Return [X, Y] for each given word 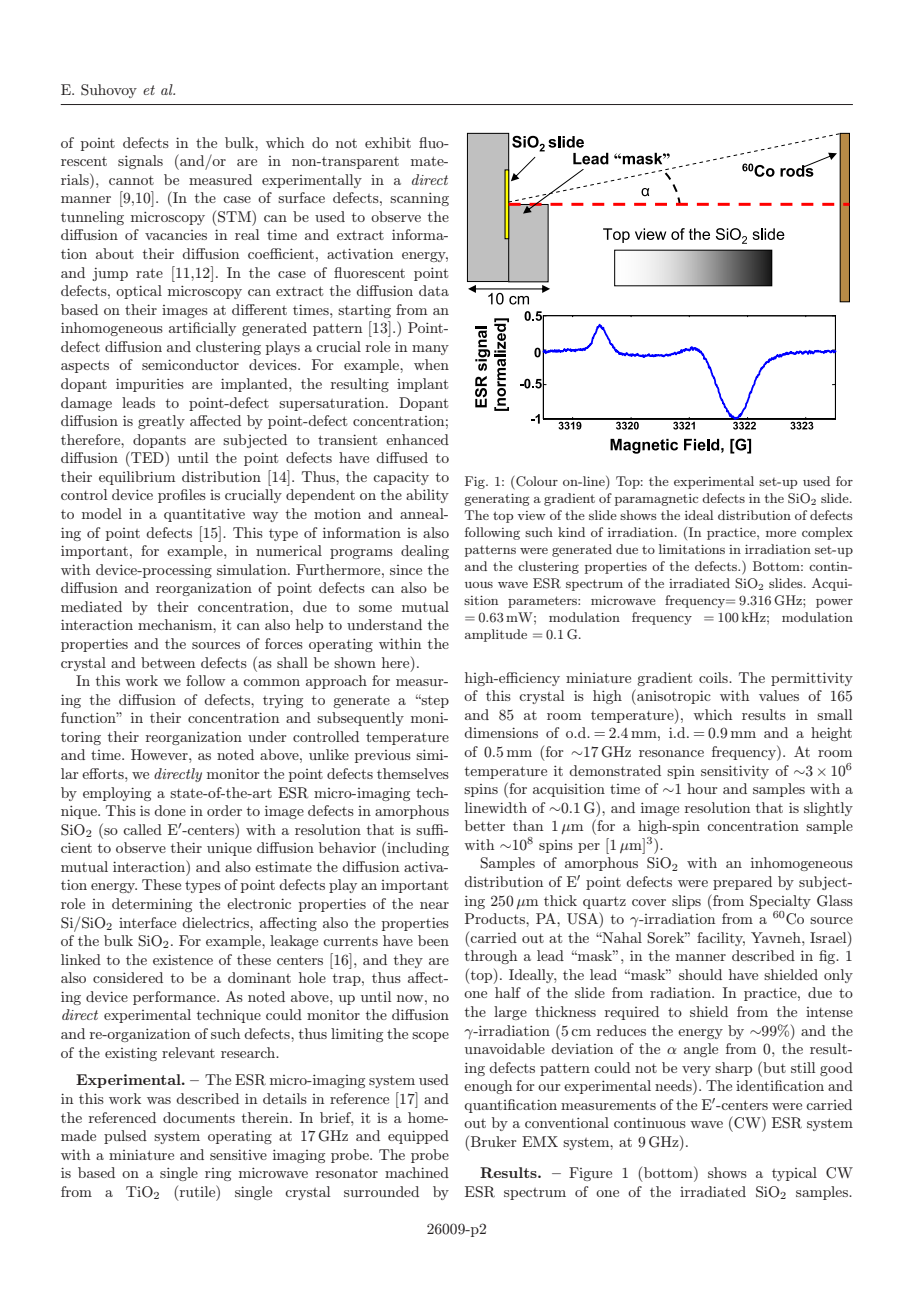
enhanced [417, 439]
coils [714, 677]
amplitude [496, 635]
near [434, 905]
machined [417, 1172]
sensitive [238, 1154]
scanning [419, 199]
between [168, 662]
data [434, 290]
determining [152, 905]
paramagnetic [656, 500]
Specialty [780, 902]
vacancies [176, 235]
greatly [161, 422]
